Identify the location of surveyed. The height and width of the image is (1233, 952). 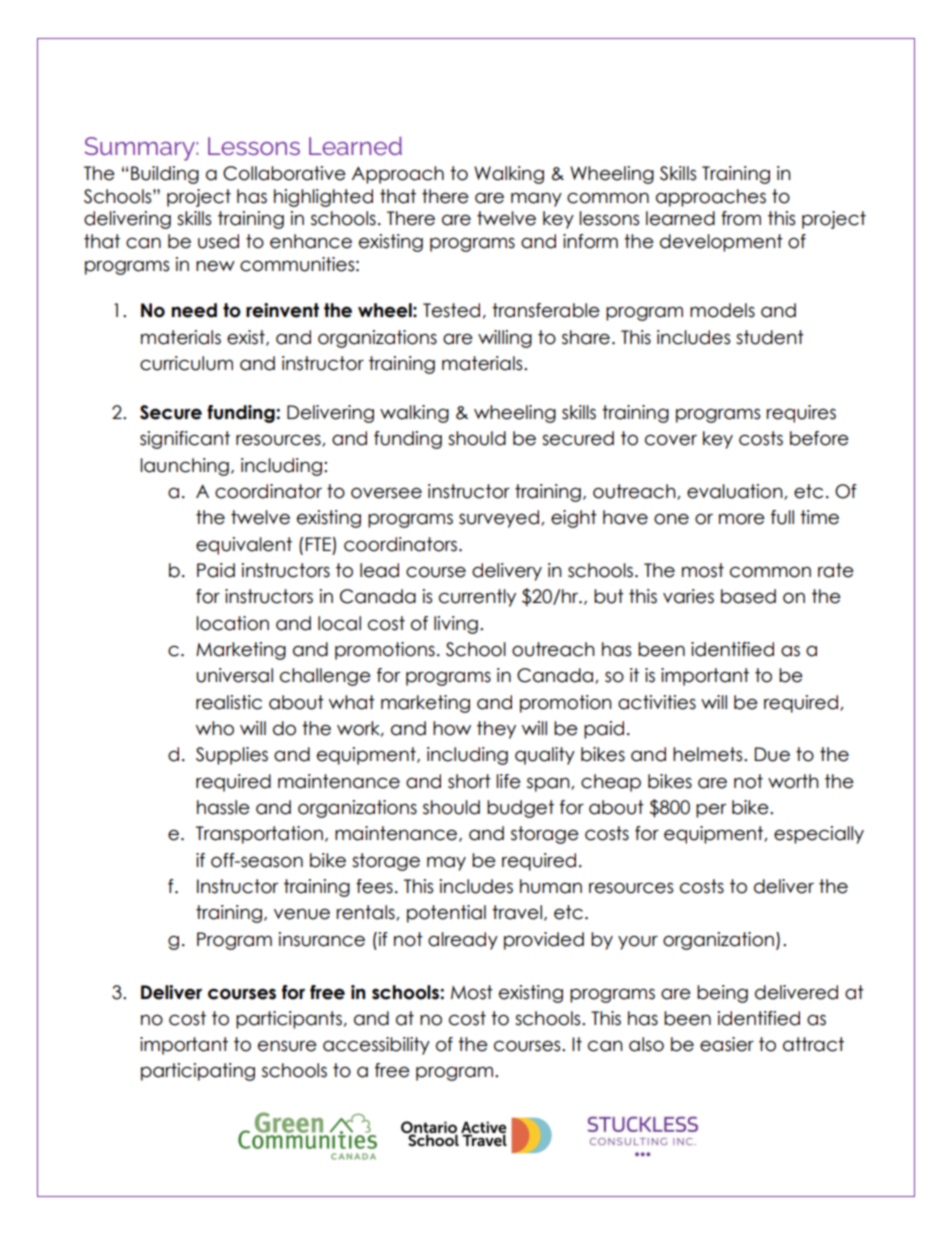
(499, 519).
